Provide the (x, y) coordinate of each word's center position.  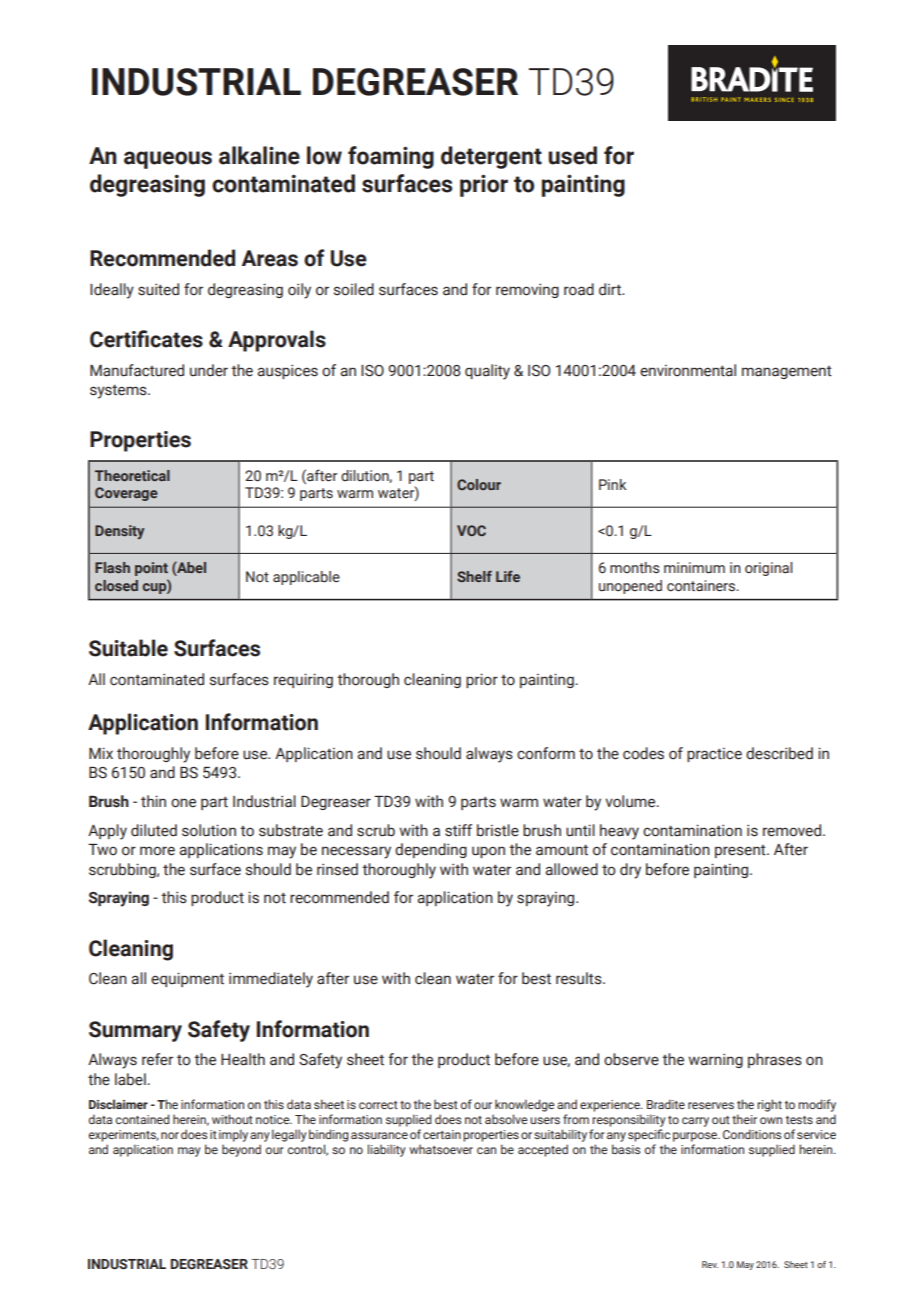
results (580, 978)
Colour (479, 484)
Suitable (128, 648)
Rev (710, 1264)
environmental (688, 370)
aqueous (168, 160)
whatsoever (441, 1149)
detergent (491, 157)
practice (714, 755)
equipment (187, 979)
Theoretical (132, 475)
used (572, 155)
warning (715, 1060)
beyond (241, 1150)
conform (546, 753)
